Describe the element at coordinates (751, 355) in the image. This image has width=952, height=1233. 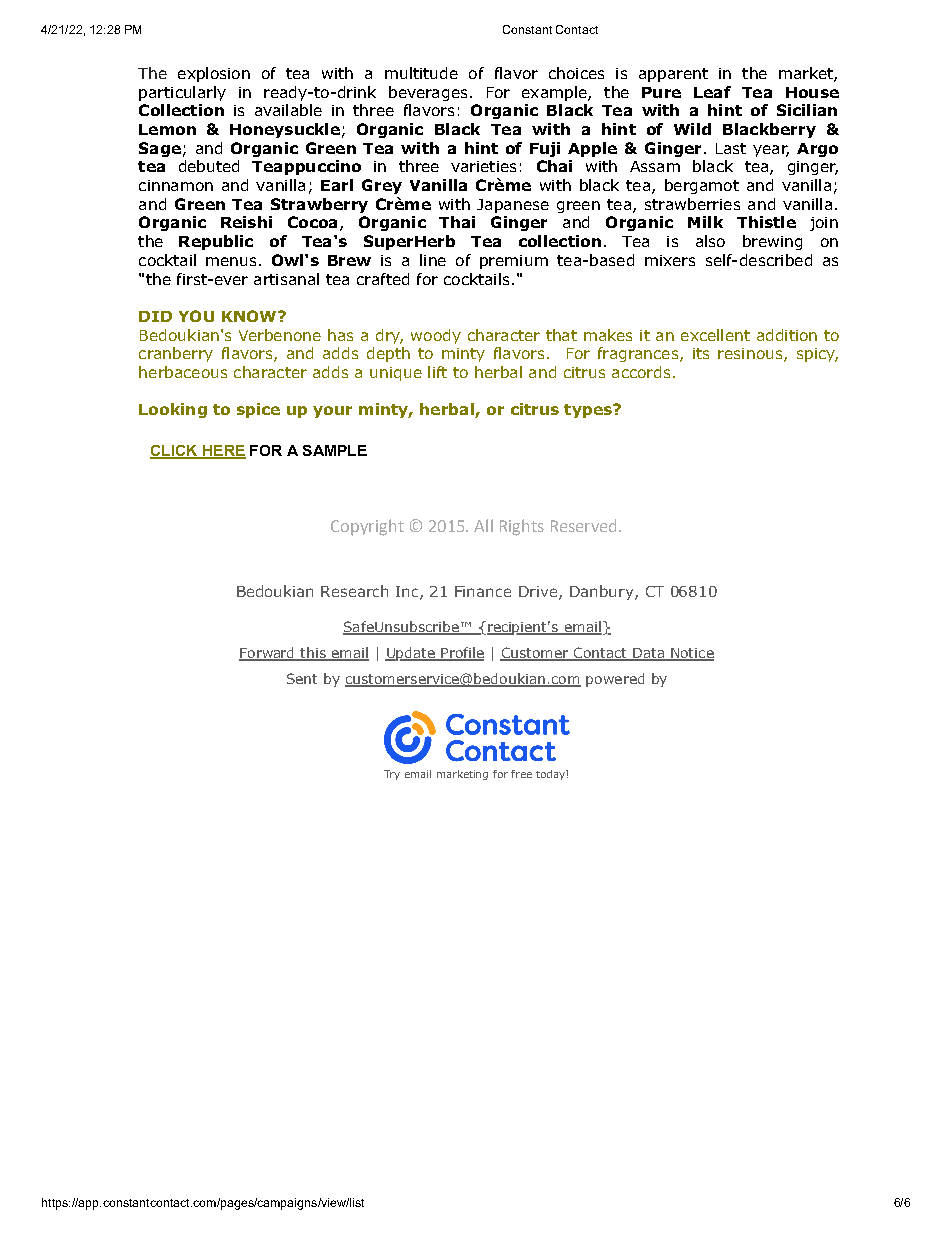
I see `resinous` at that location.
